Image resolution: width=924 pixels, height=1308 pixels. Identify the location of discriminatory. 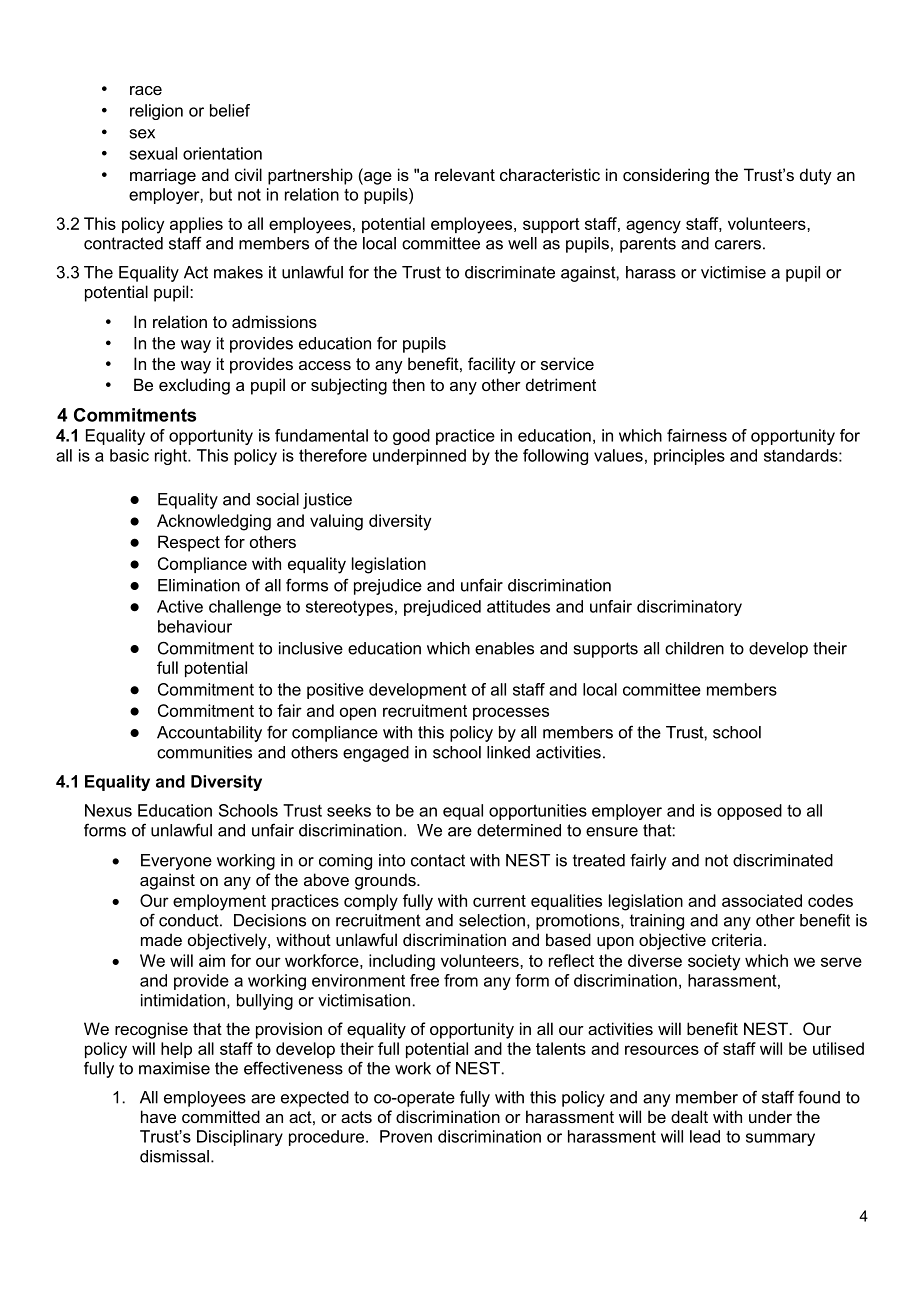
(689, 608).
